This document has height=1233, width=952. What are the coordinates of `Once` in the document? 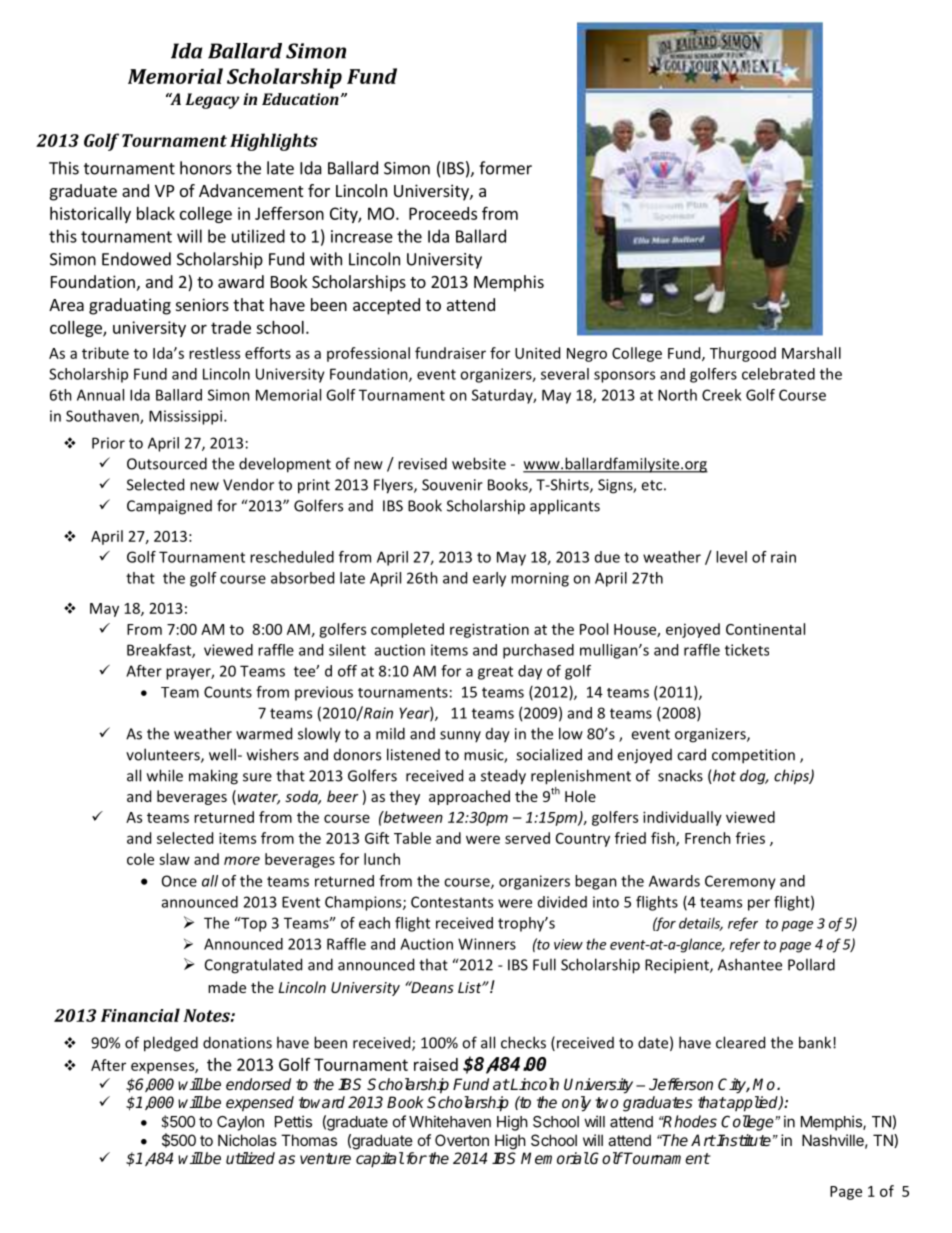 It's located at (179, 881).
